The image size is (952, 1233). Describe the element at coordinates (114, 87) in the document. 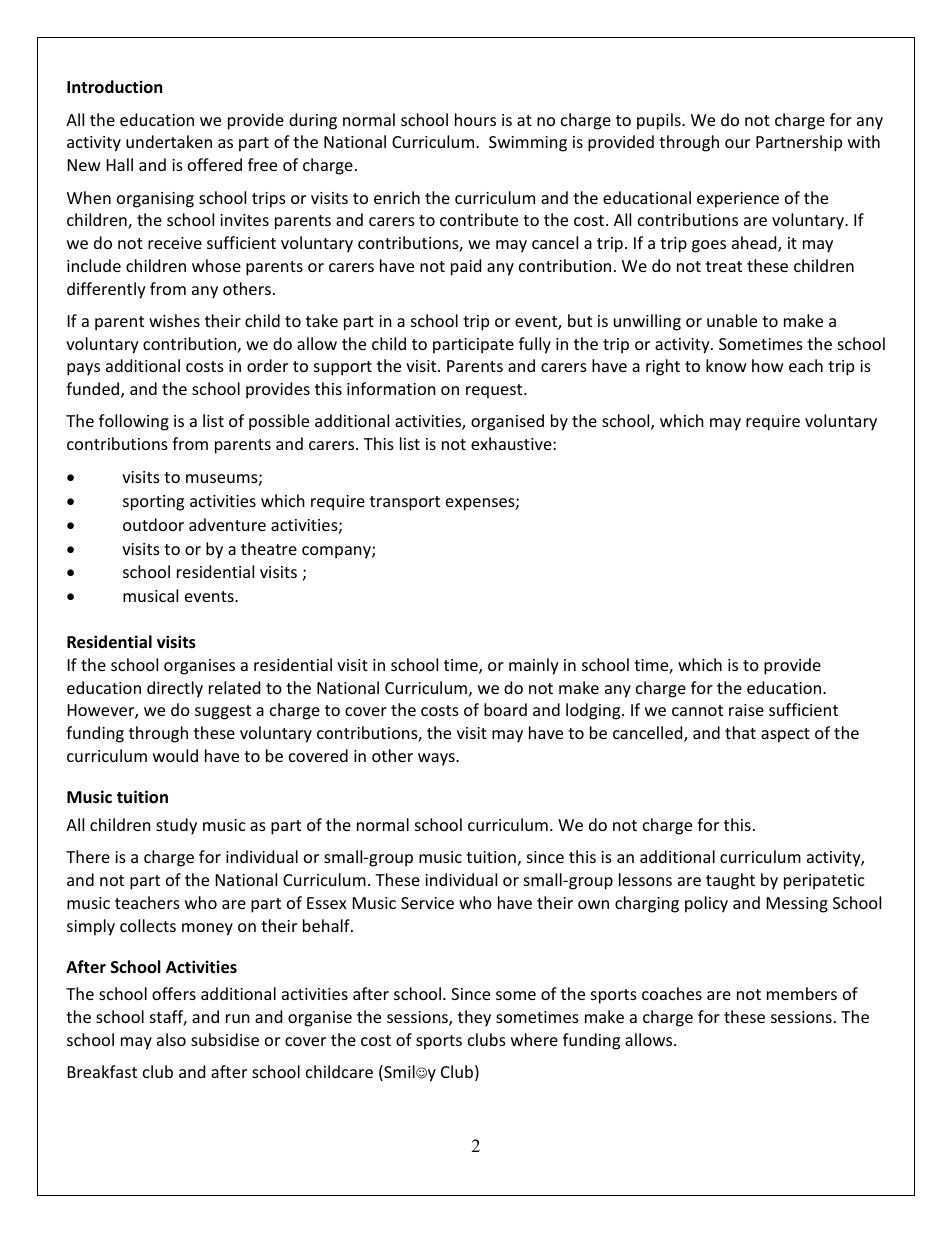

I see `Introduction` at that location.
